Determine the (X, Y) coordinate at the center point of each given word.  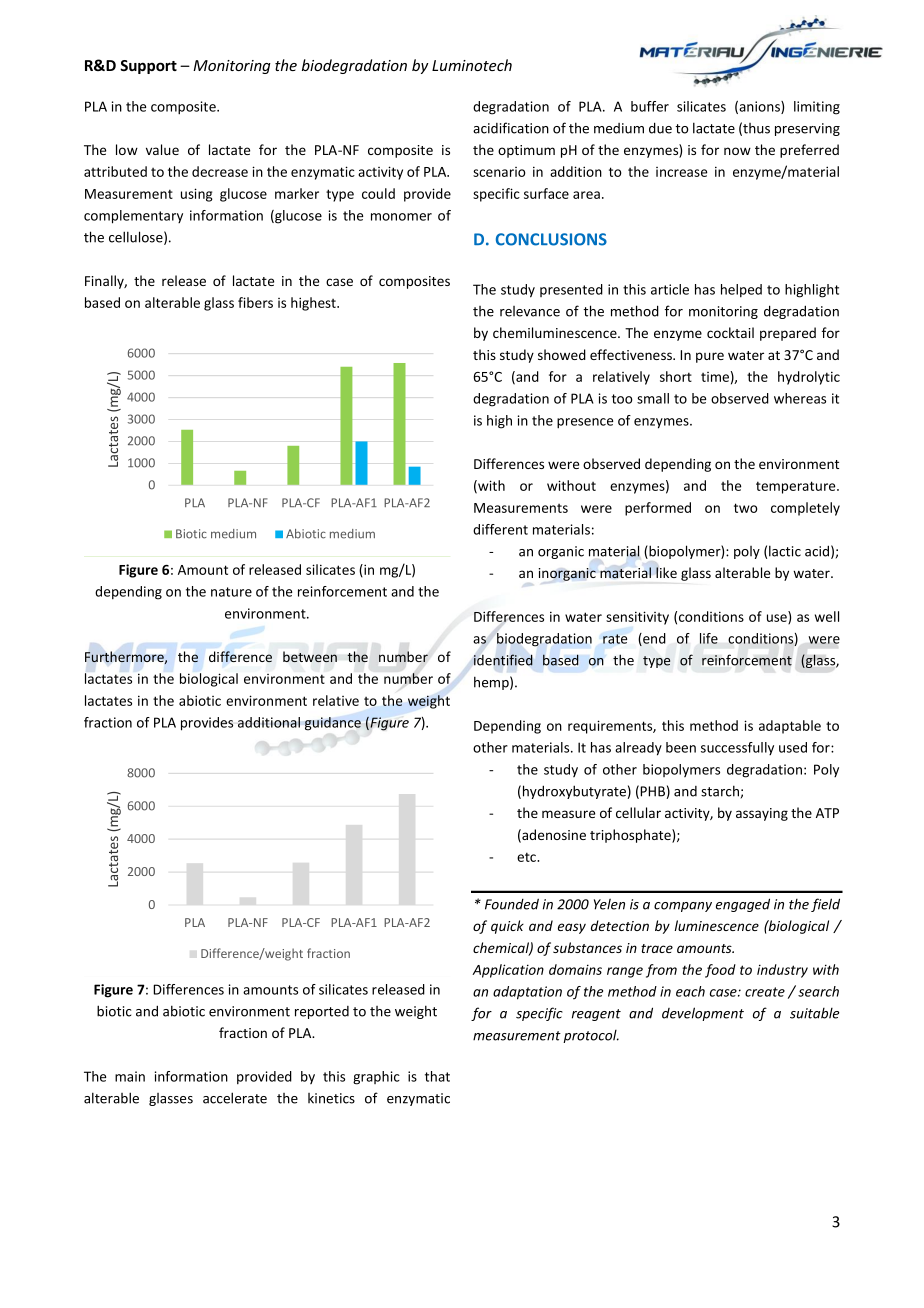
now (737, 151)
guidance (333, 724)
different (500, 529)
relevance (530, 311)
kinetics (331, 1098)
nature (231, 592)
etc (527, 857)
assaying (762, 814)
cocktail (730, 332)
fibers (255, 302)
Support (148, 67)
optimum (526, 151)
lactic (785, 551)
